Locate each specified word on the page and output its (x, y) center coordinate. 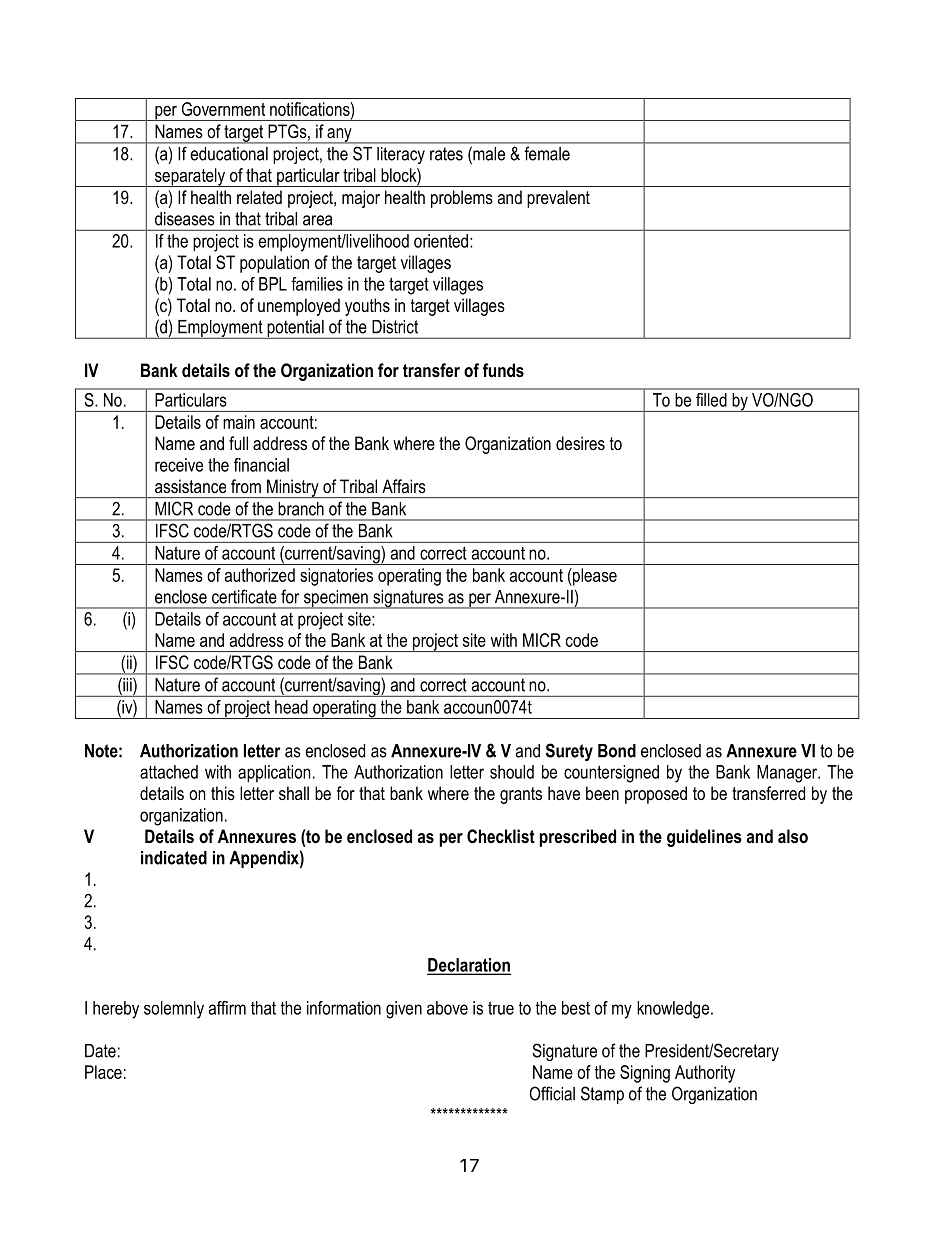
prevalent (558, 199)
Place (103, 1072)
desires (580, 443)
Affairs (404, 486)
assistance (190, 486)
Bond (617, 751)
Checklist (501, 836)
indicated (174, 858)
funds (503, 370)
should (512, 772)
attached (169, 772)
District (395, 327)
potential (295, 329)
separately (189, 177)
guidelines (704, 838)
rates (446, 154)
